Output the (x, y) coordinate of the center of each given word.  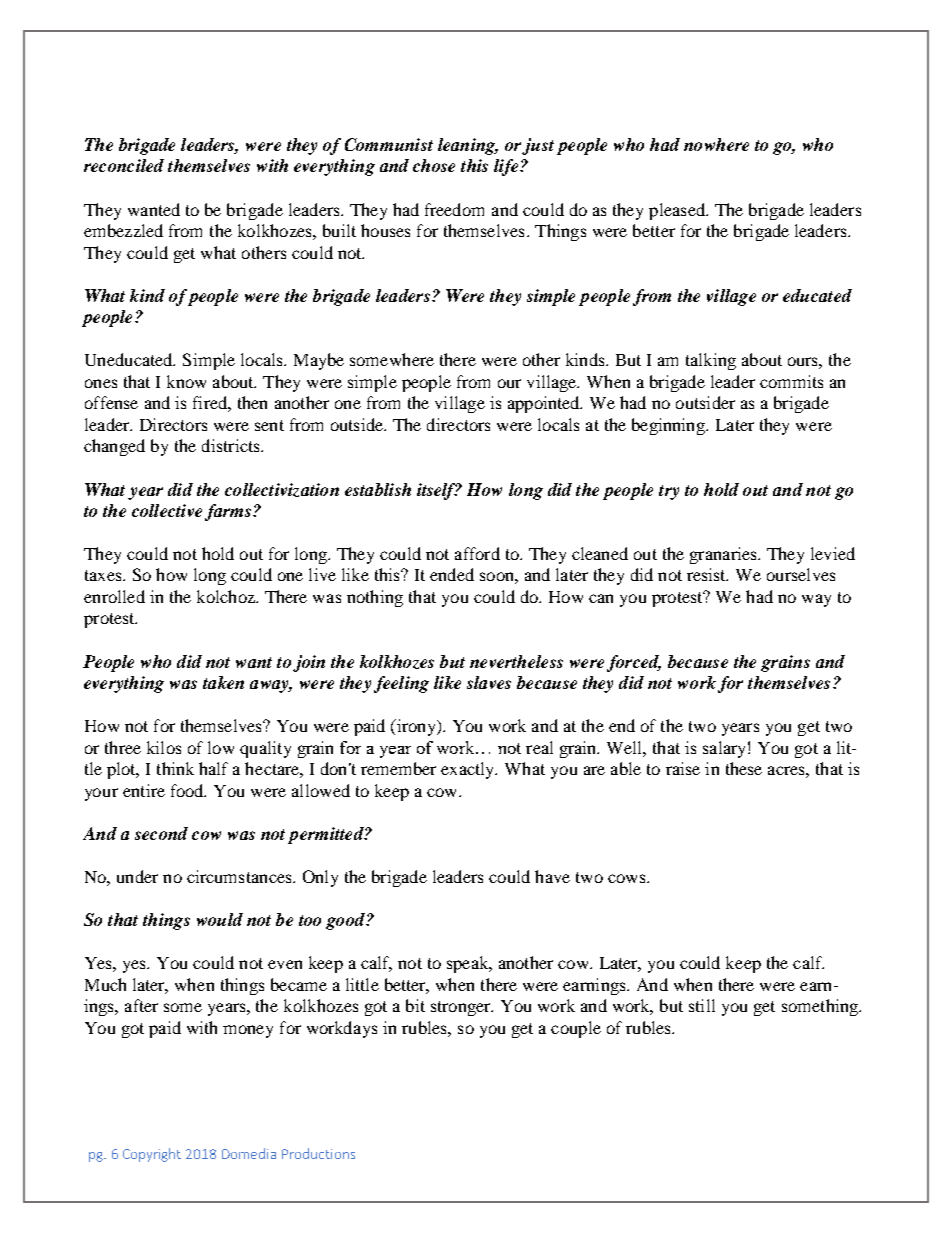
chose (434, 165)
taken (223, 682)
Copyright (152, 1155)
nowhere (716, 144)
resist (707, 574)
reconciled (124, 165)
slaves (489, 682)
